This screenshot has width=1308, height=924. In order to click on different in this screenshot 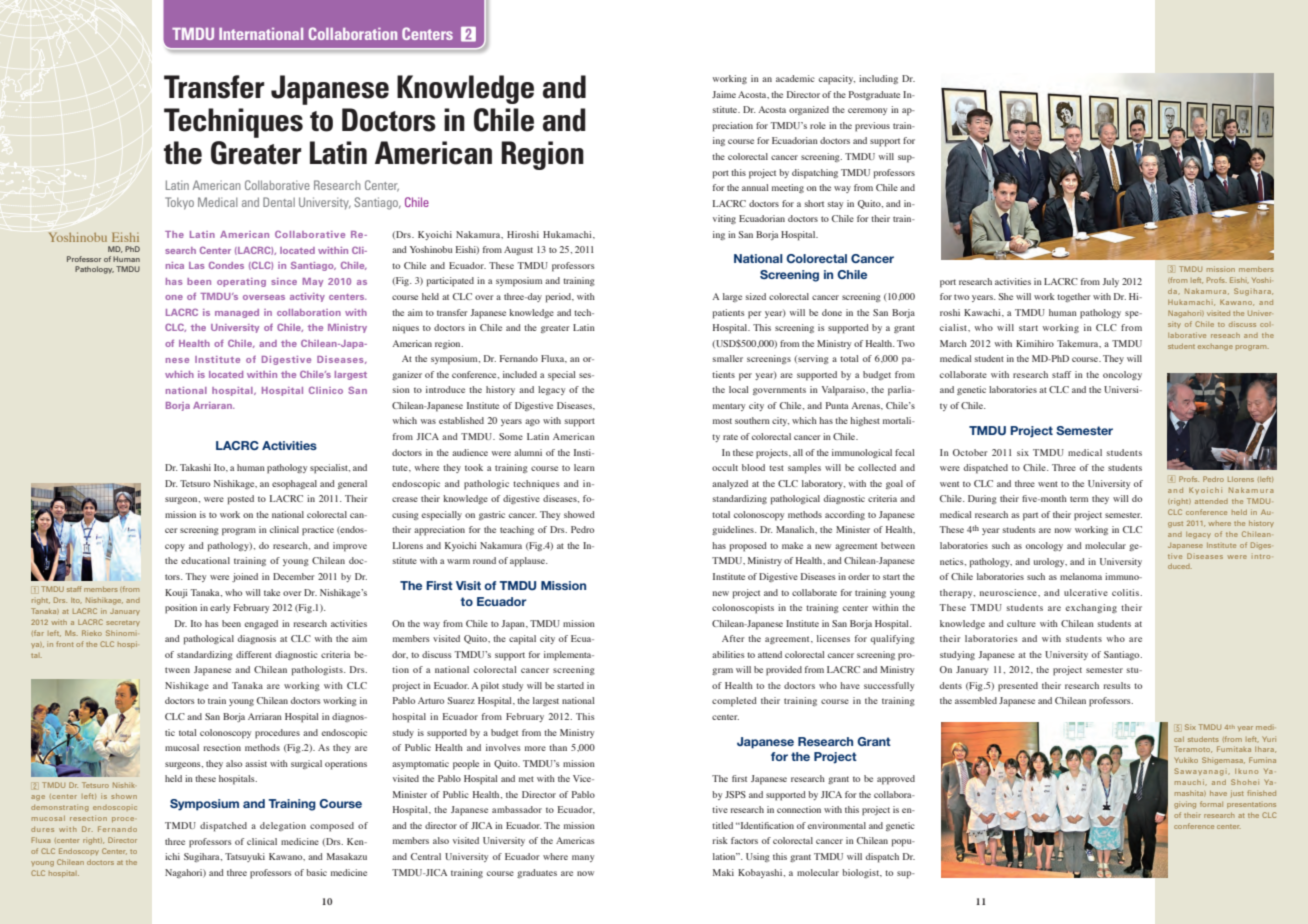, I will do `click(254, 654)`.
